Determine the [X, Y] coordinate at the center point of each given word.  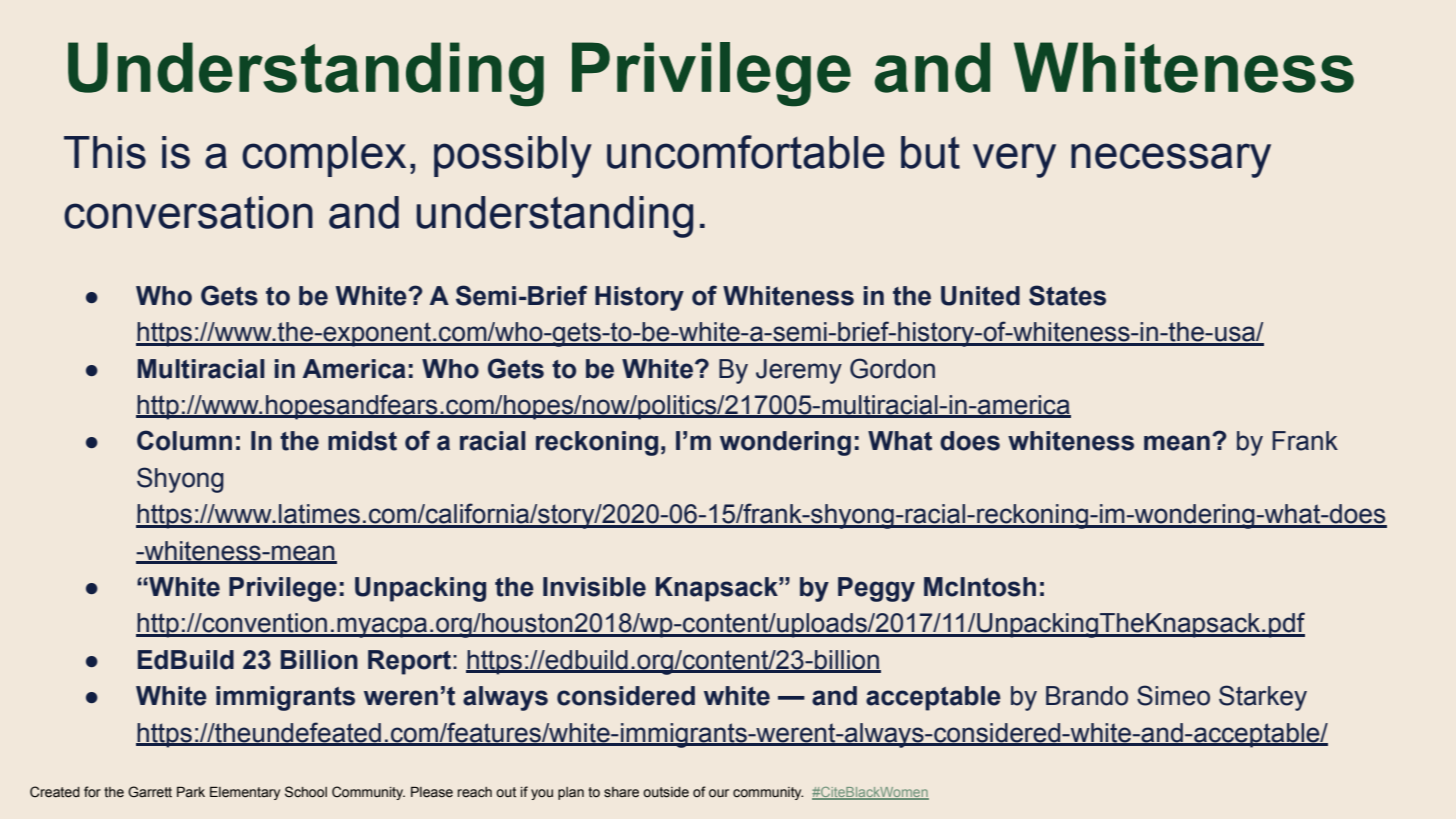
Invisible [594, 587]
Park [191, 792]
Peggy [876, 589]
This [105, 152]
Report [409, 662]
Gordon [892, 368]
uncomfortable [746, 152]
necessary [1171, 160]
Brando [1087, 696]
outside [666, 792]
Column [184, 440]
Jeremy [799, 371]
